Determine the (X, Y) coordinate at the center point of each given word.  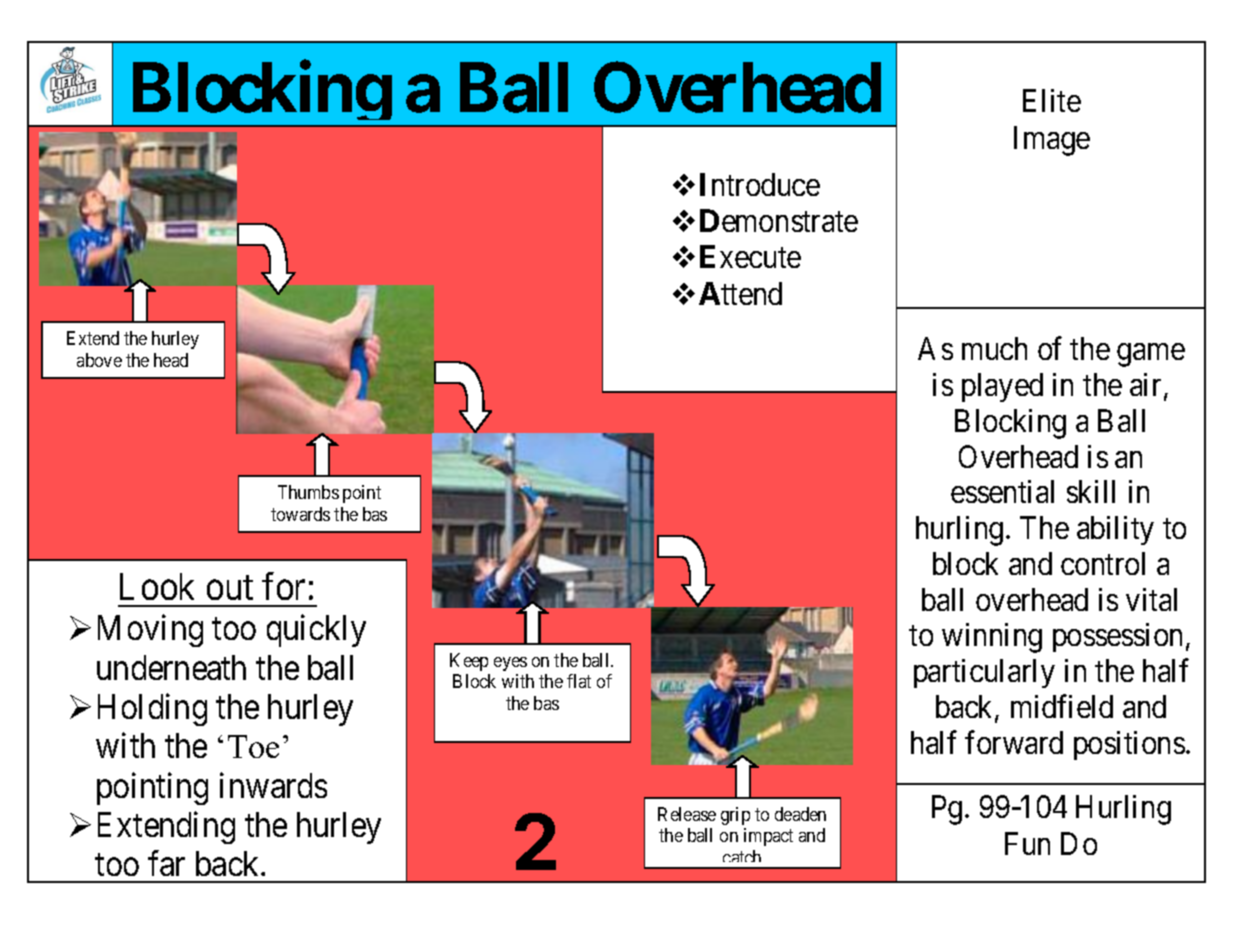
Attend (740, 293)
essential (1002, 491)
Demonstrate (779, 220)
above (99, 360)
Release (687, 814)
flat (579, 681)
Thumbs (308, 492)
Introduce (760, 184)
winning (992, 638)
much (994, 348)
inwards (273, 785)
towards (300, 514)
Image (1052, 141)
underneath (171, 667)
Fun (1027, 843)
